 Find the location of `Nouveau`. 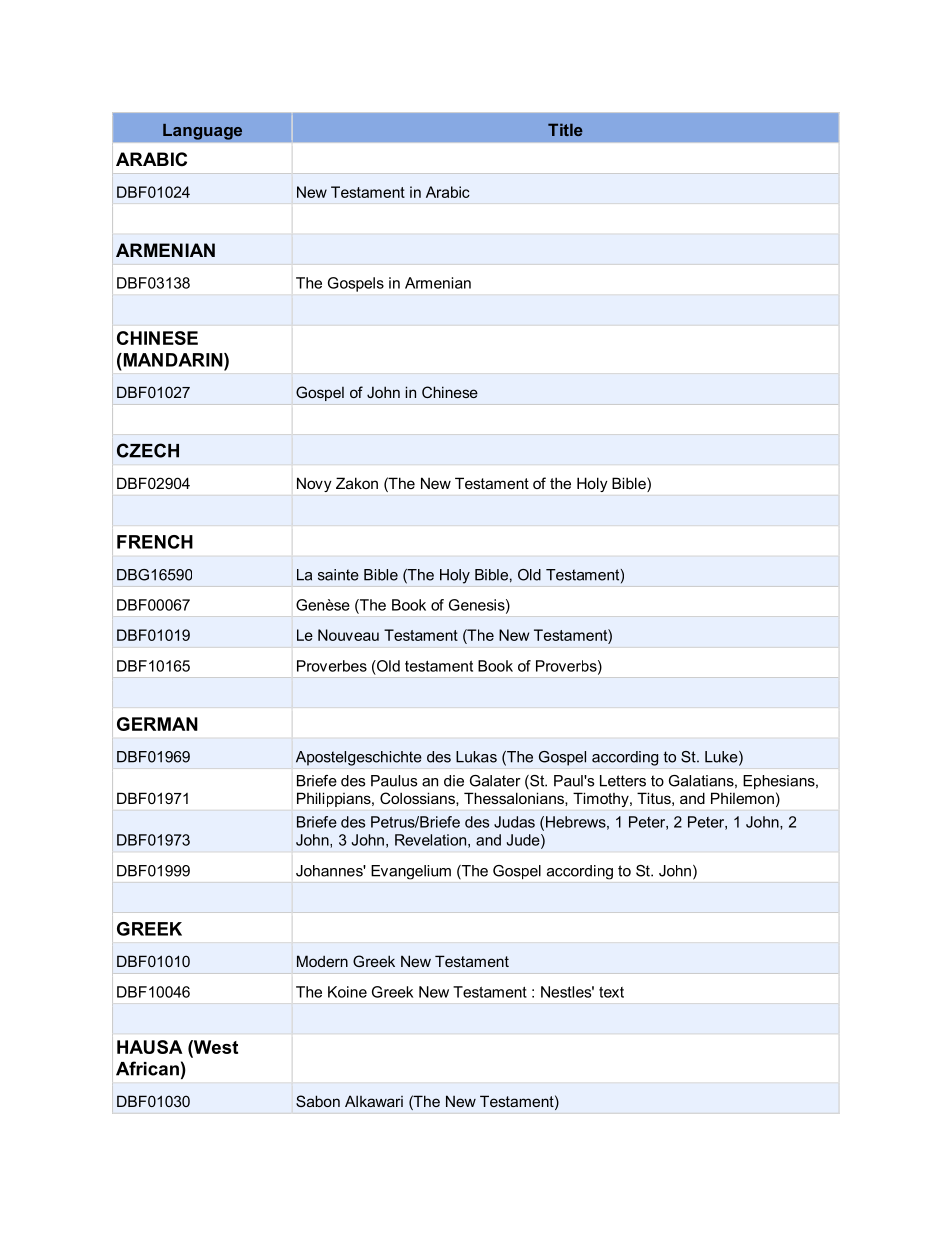

Nouveau is located at coordinates (348, 635).
